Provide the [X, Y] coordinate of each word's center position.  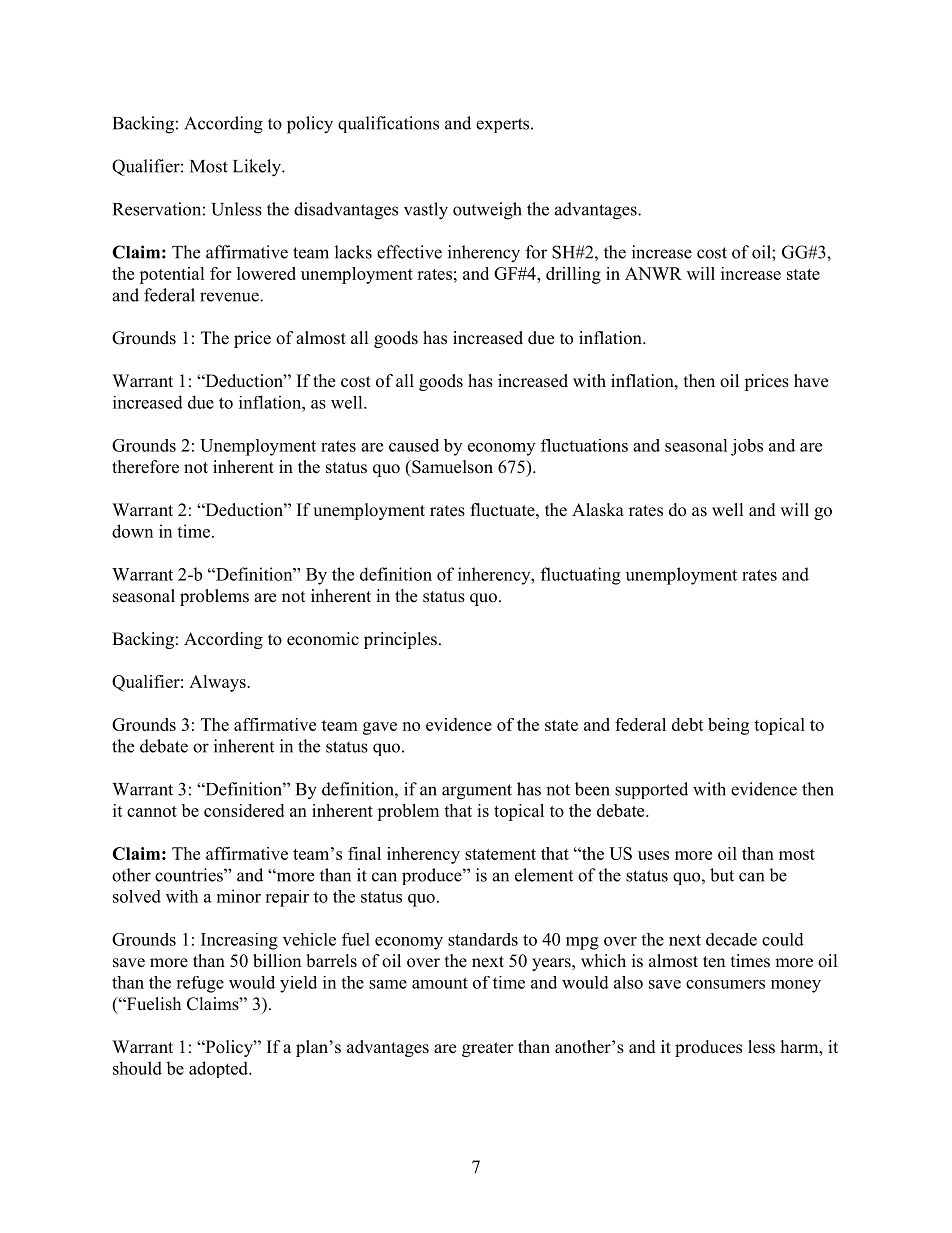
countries [190, 875]
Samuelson [451, 467]
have [811, 381]
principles [400, 640]
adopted [219, 1069]
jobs [747, 447]
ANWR [653, 273]
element [544, 875]
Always [218, 683]
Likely [258, 168]
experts [504, 125]
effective [409, 252]
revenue [230, 297]
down [132, 531]
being [728, 726]
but [722, 875]
